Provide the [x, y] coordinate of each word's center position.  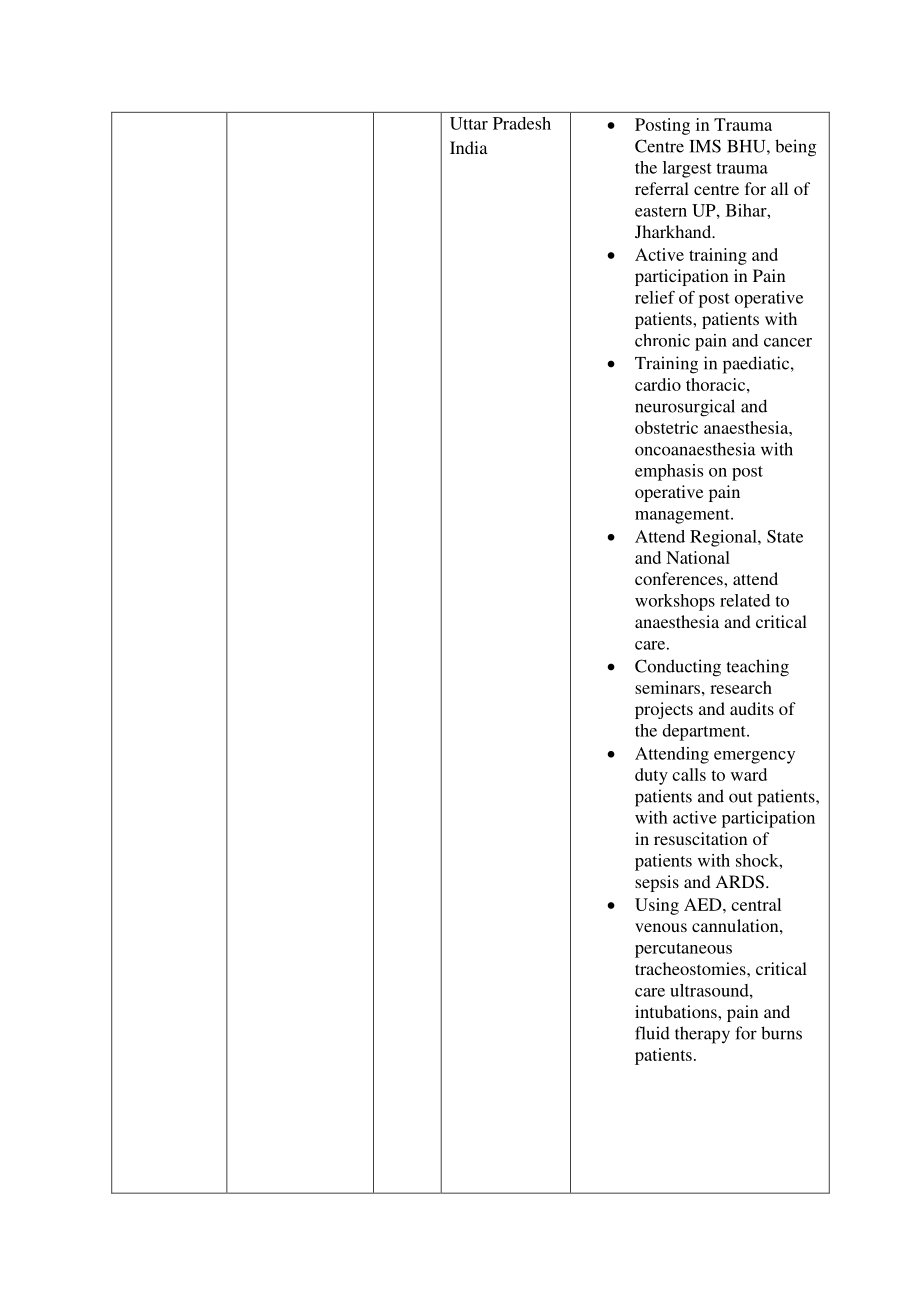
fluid [652, 1033]
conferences [680, 578]
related [745, 600]
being [795, 148]
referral [662, 188]
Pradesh [522, 123]
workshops [675, 602]
